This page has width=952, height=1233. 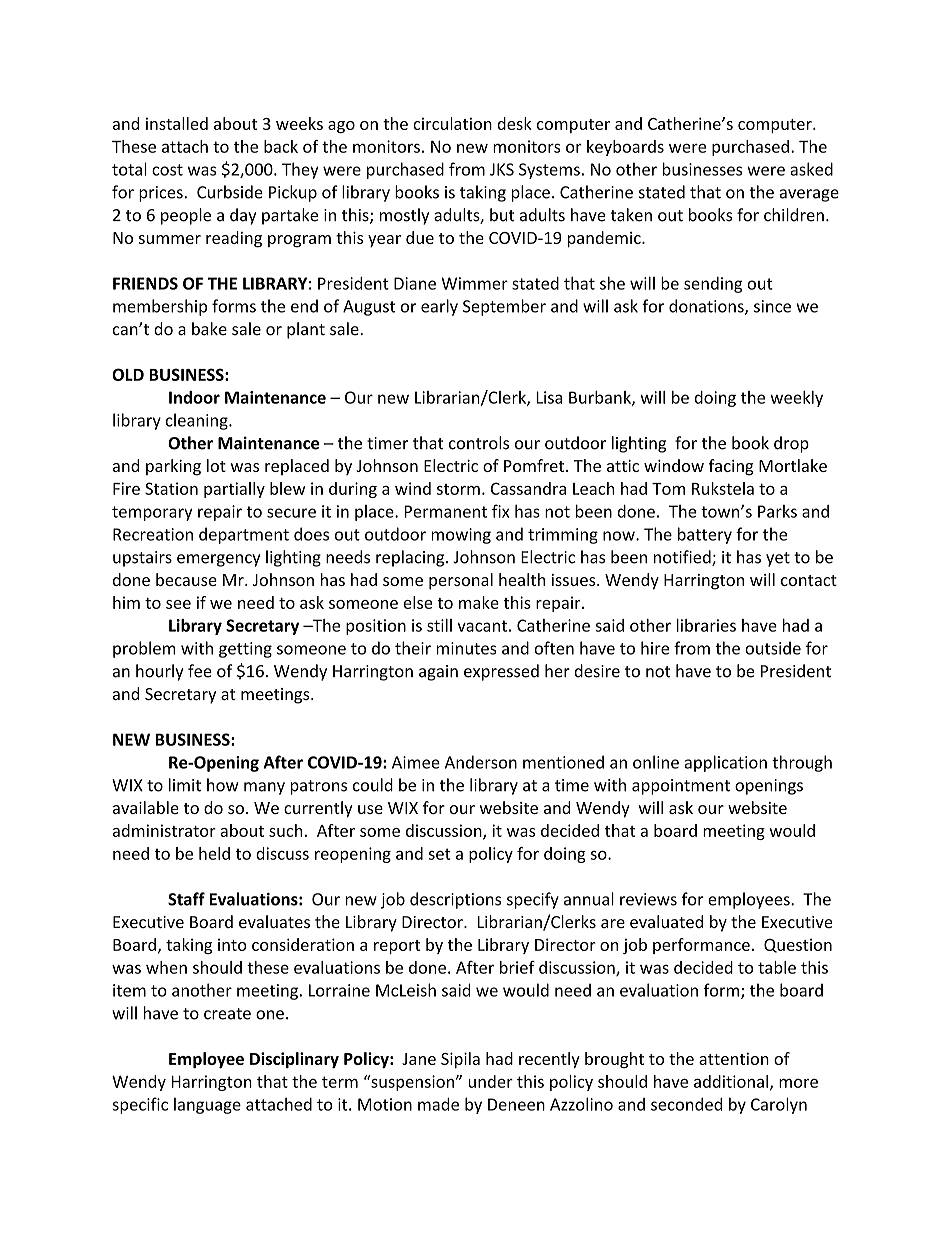 What do you see at coordinates (216, 465) in the page?
I see `lot` at bounding box center [216, 465].
